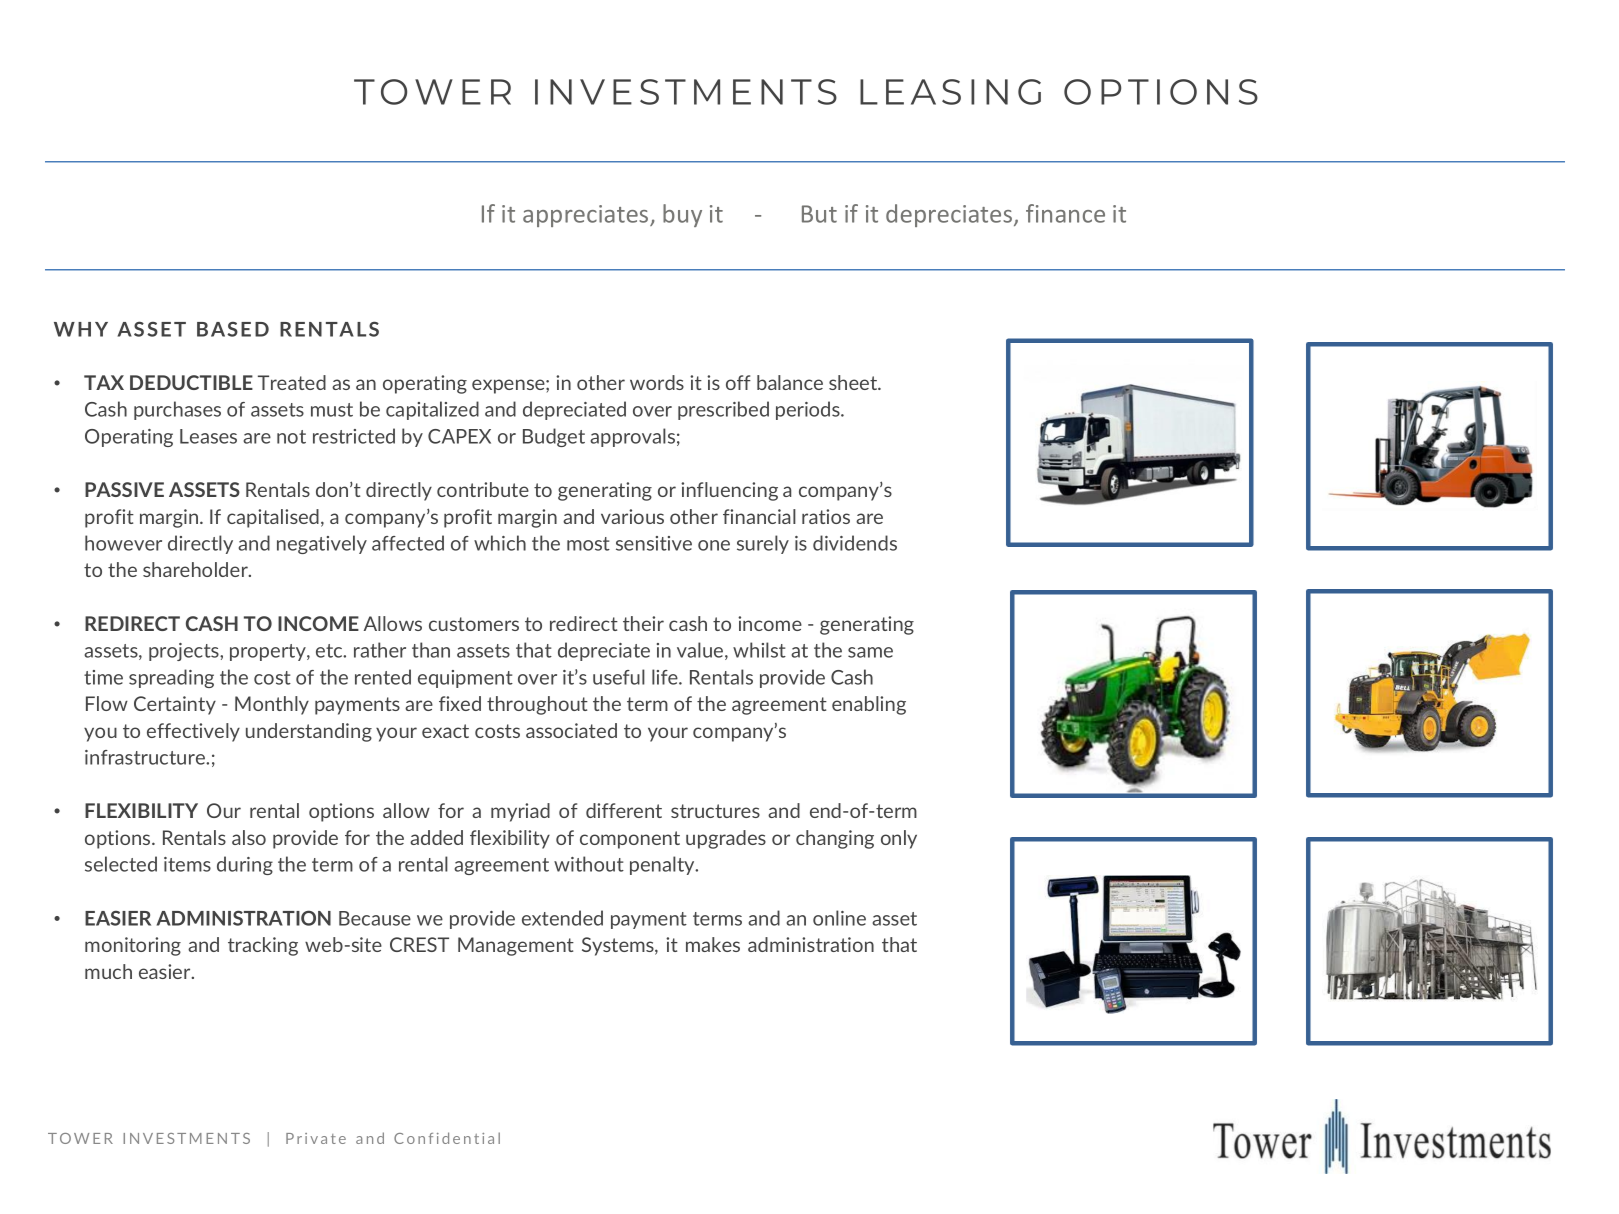 Image resolution: width=1619 pixels, height=1214 pixels. Describe the element at coordinates (657, 382) in the document. I see `words` at that location.
